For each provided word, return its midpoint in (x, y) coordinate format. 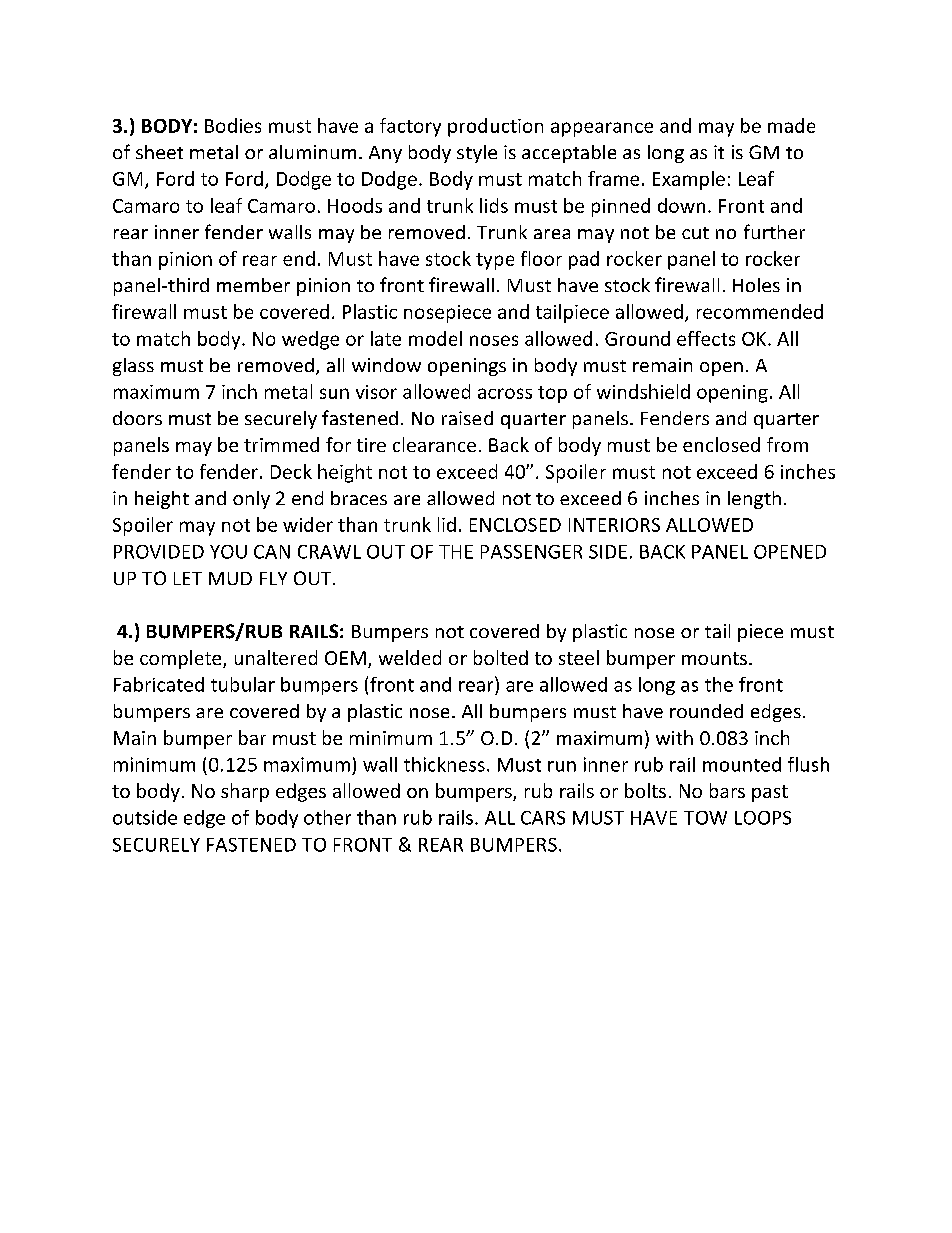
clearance (434, 444)
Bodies (233, 125)
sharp (245, 792)
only (251, 500)
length (754, 500)
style (477, 154)
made (791, 125)
